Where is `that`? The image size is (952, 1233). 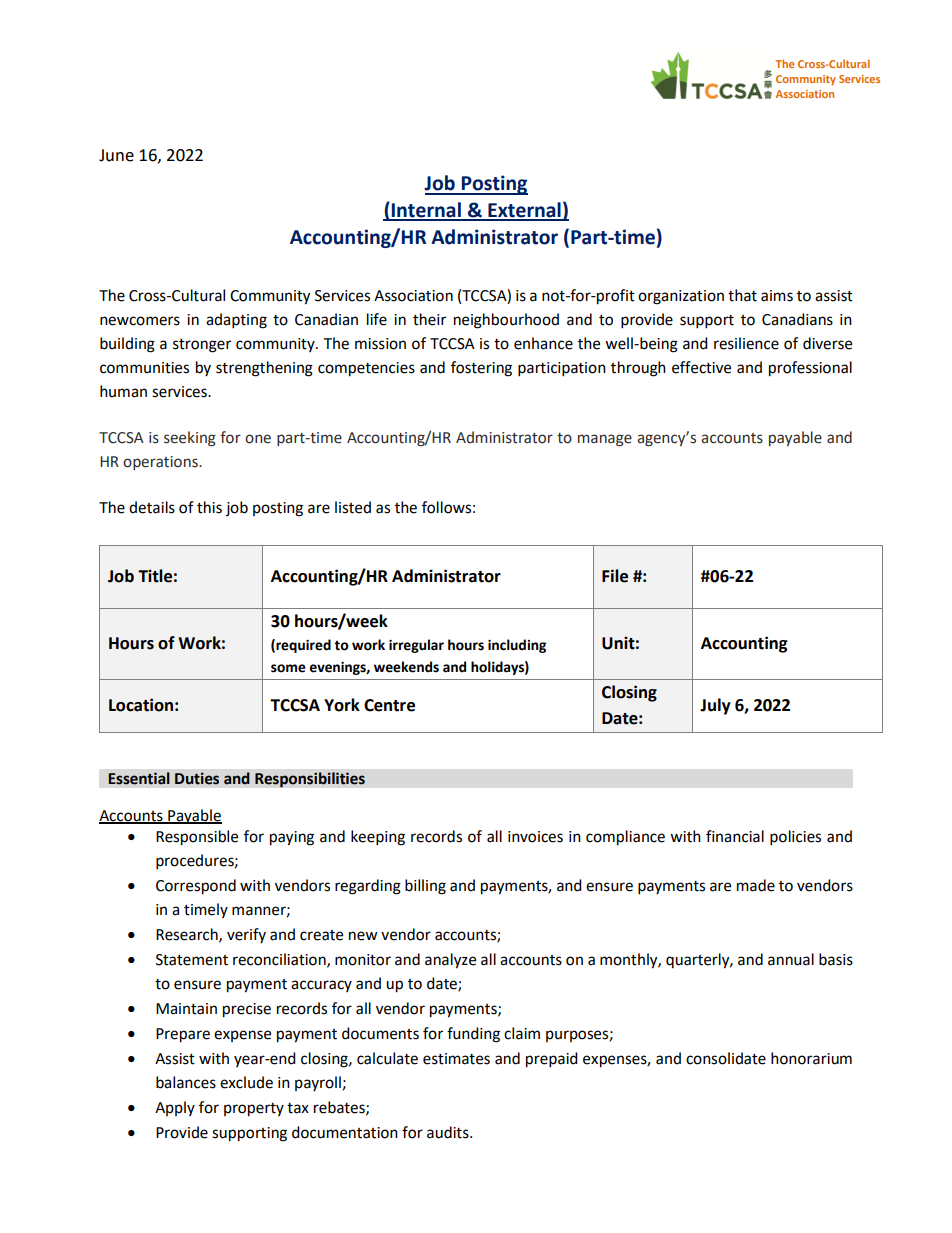
that is located at coordinates (742, 295).
